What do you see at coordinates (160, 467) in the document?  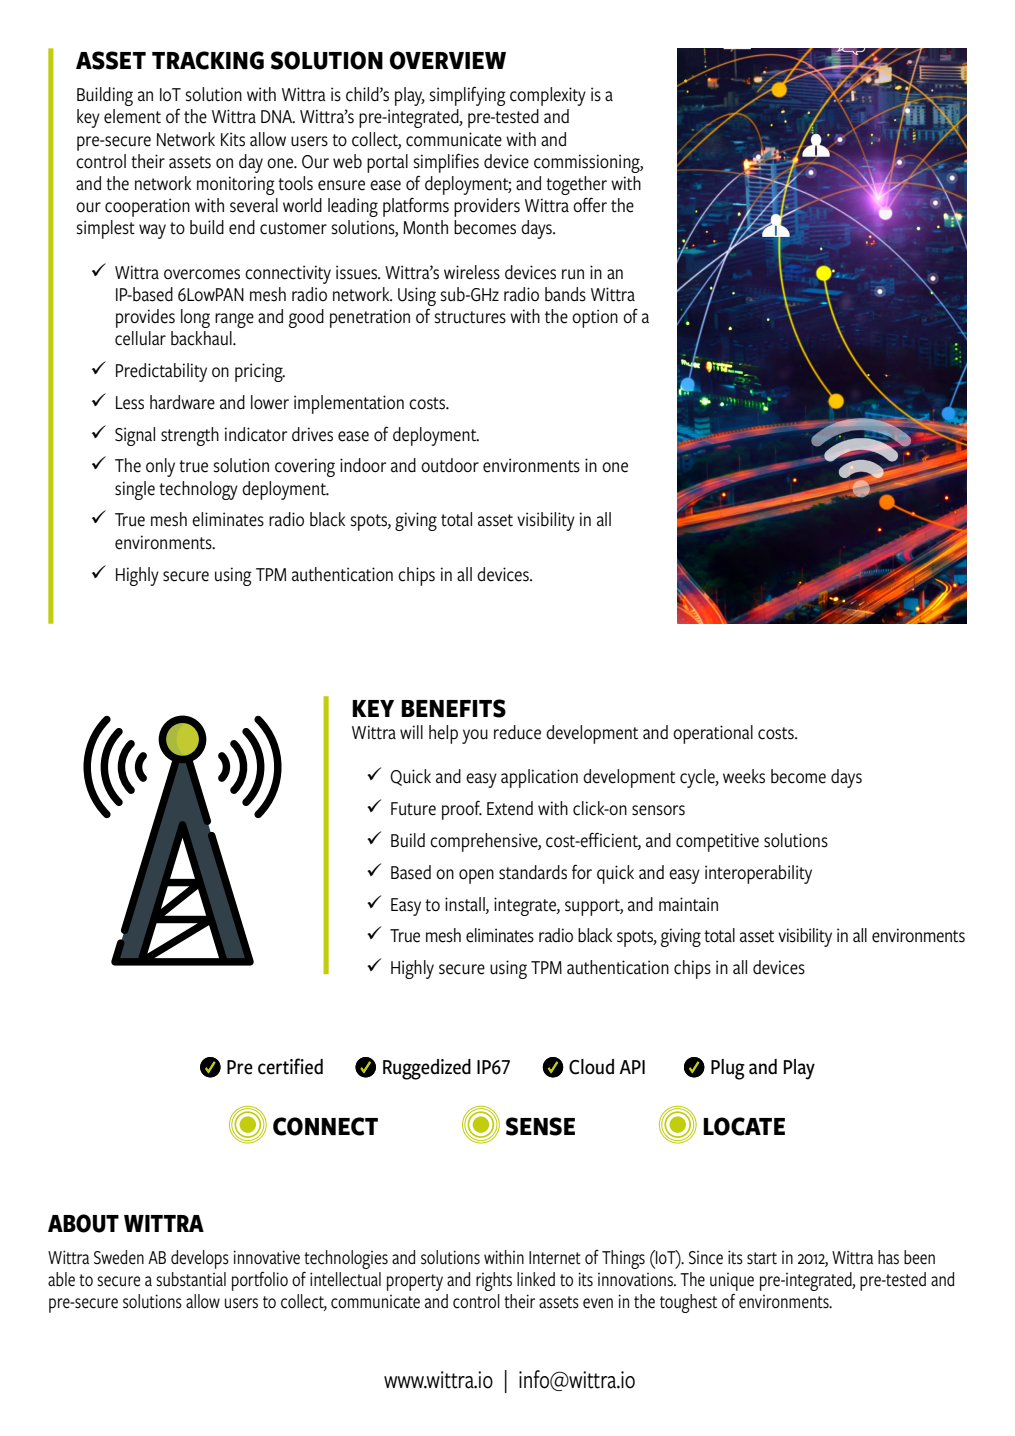 I see `only` at bounding box center [160, 467].
